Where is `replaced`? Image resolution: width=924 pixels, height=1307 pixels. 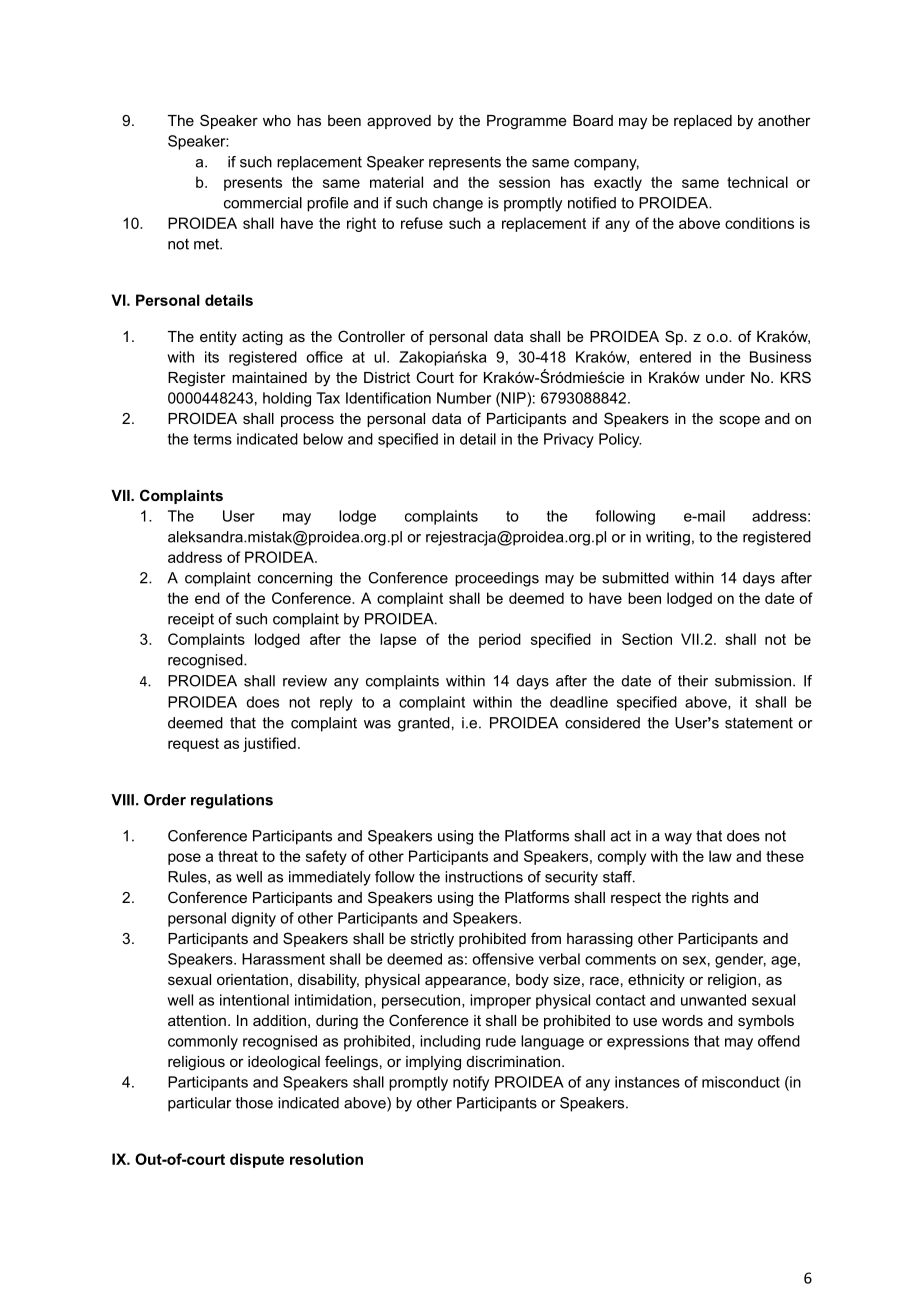 replaced is located at coordinates (703, 122).
